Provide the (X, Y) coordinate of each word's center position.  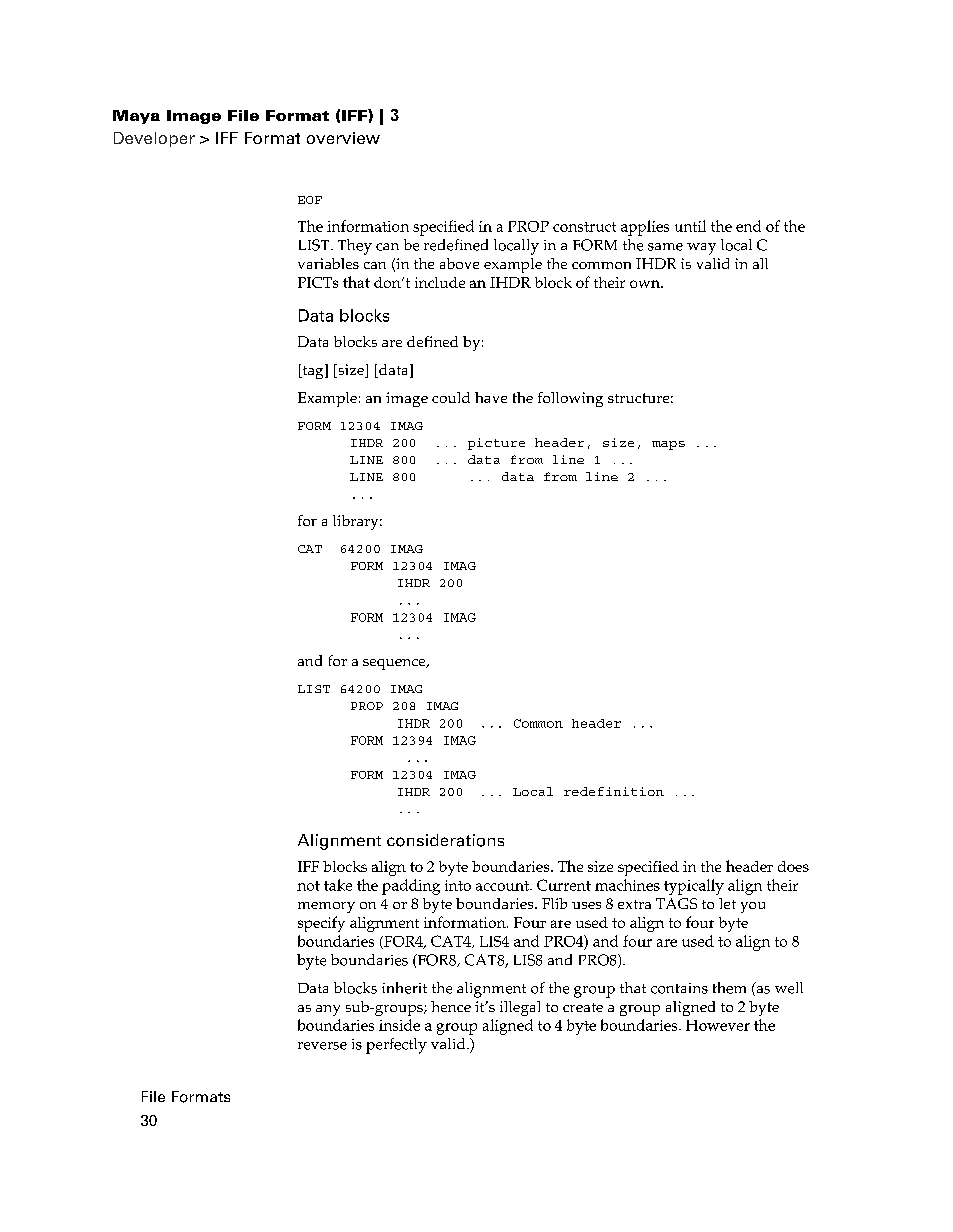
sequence (395, 664)
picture (496, 444)
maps (668, 445)
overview (343, 138)
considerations (445, 840)
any (328, 1010)
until (690, 226)
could (451, 397)
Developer (154, 139)
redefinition (614, 791)
